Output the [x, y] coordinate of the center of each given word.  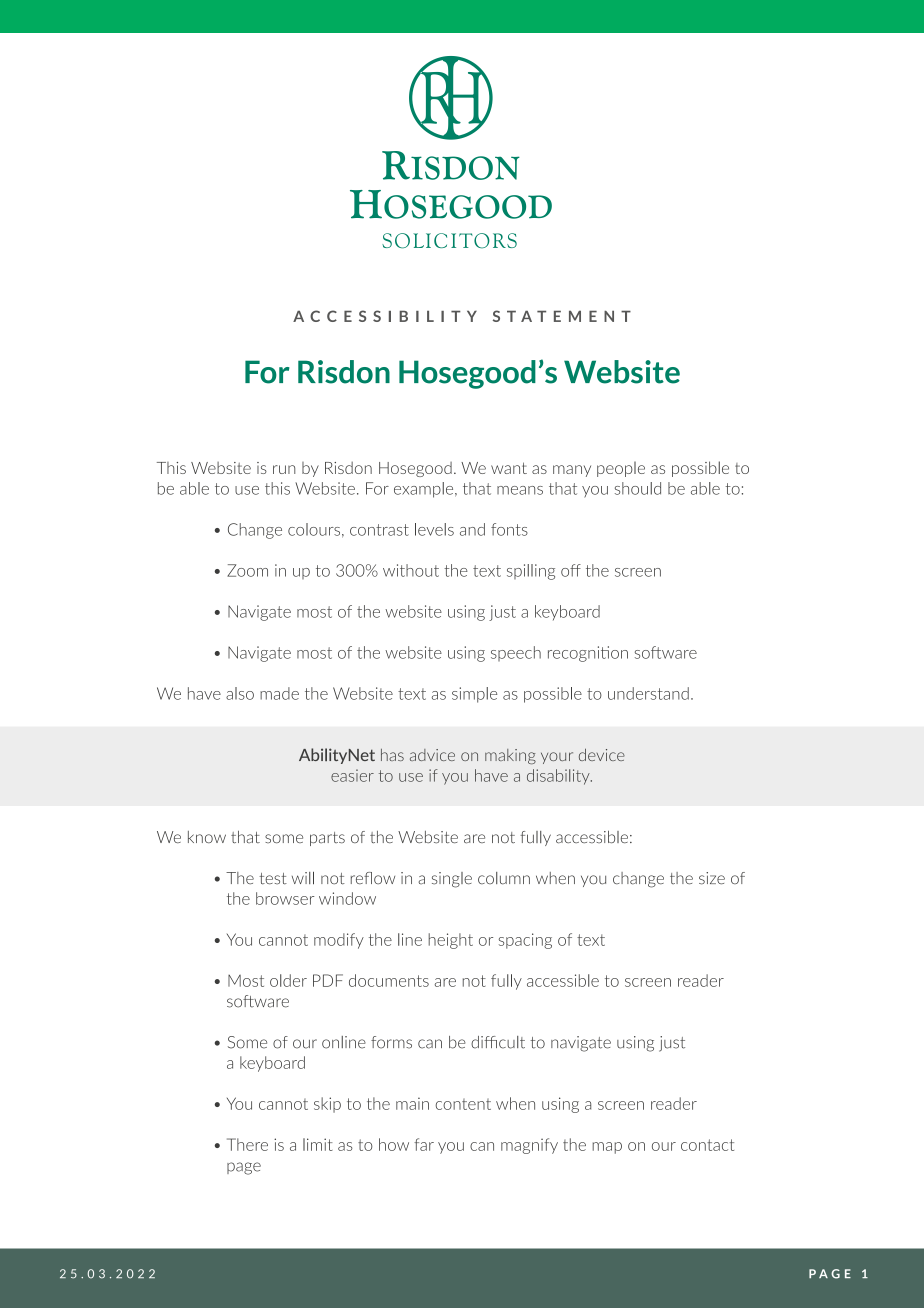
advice [432, 755]
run [284, 469]
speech [516, 653]
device [602, 754]
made [279, 693]
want [509, 468]
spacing [525, 941]
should [638, 488]
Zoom [247, 570]
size [712, 878]
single [452, 880]
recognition [588, 654]
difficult [498, 1042]
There [247, 1144]
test [273, 879]
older [288, 980]
